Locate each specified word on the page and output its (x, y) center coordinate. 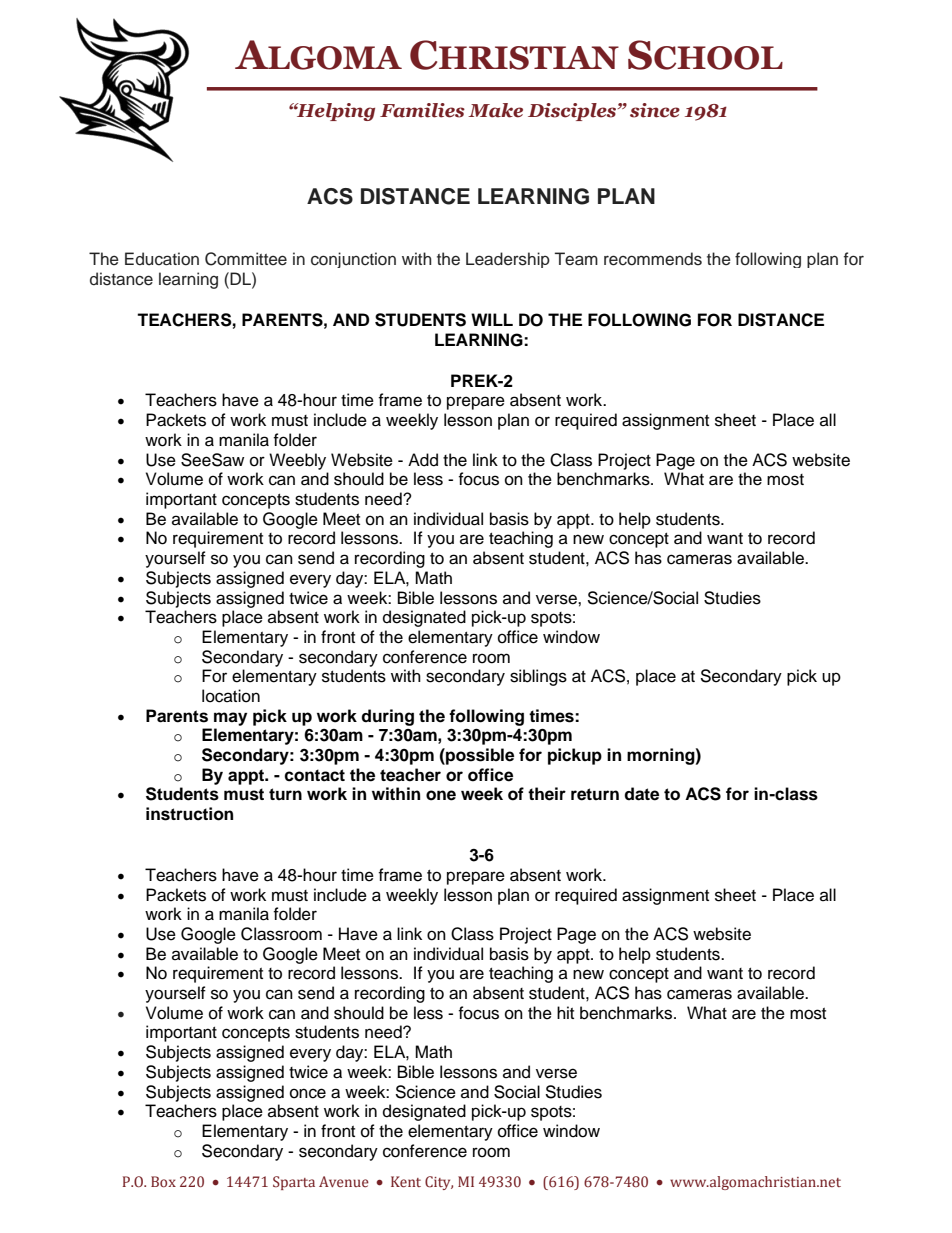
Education (162, 259)
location (231, 696)
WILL (492, 319)
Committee (246, 259)
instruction (189, 814)
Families (422, 110)
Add (423, 460)
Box (163, 1181)
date (641, 794)
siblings (538, 677)
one (441, 795)
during (387, 717)
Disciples (573, 112)
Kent (406, 1182)
